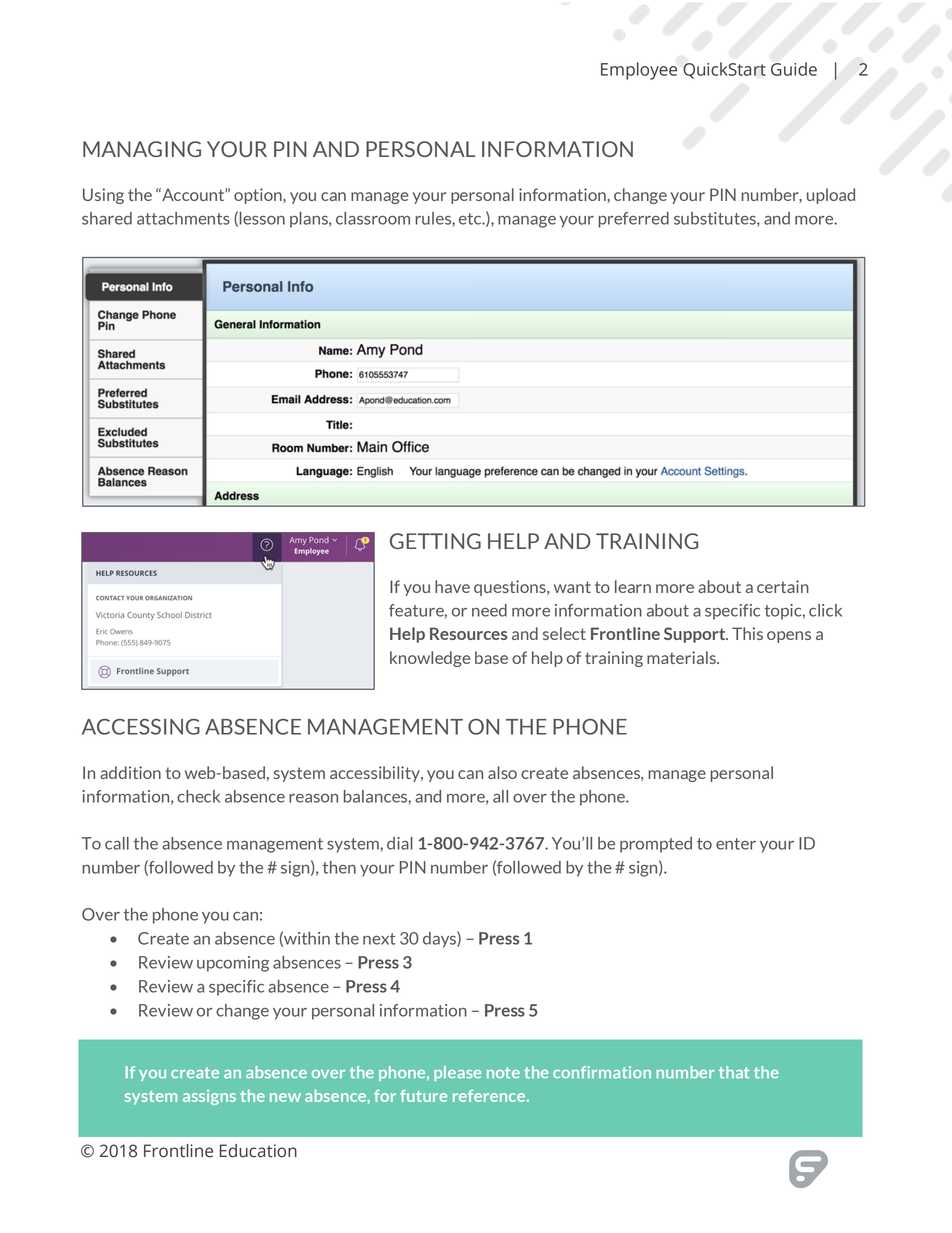  What do you see at coordinates (423, 1096) in the document?
I see `future` at bounding box center [423, 1096].
